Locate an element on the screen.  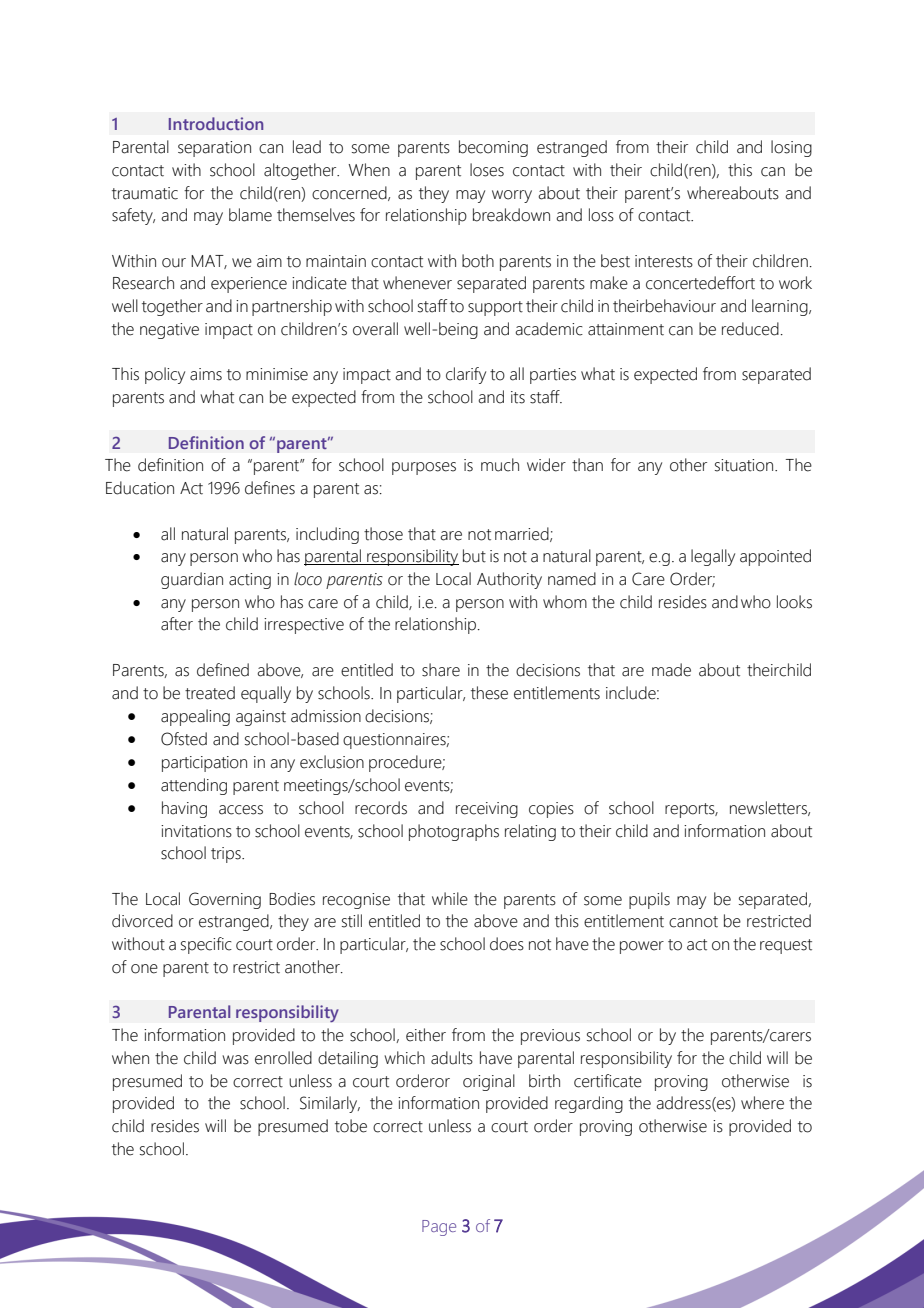
Similarly is located at coordinates (330, 1104).
